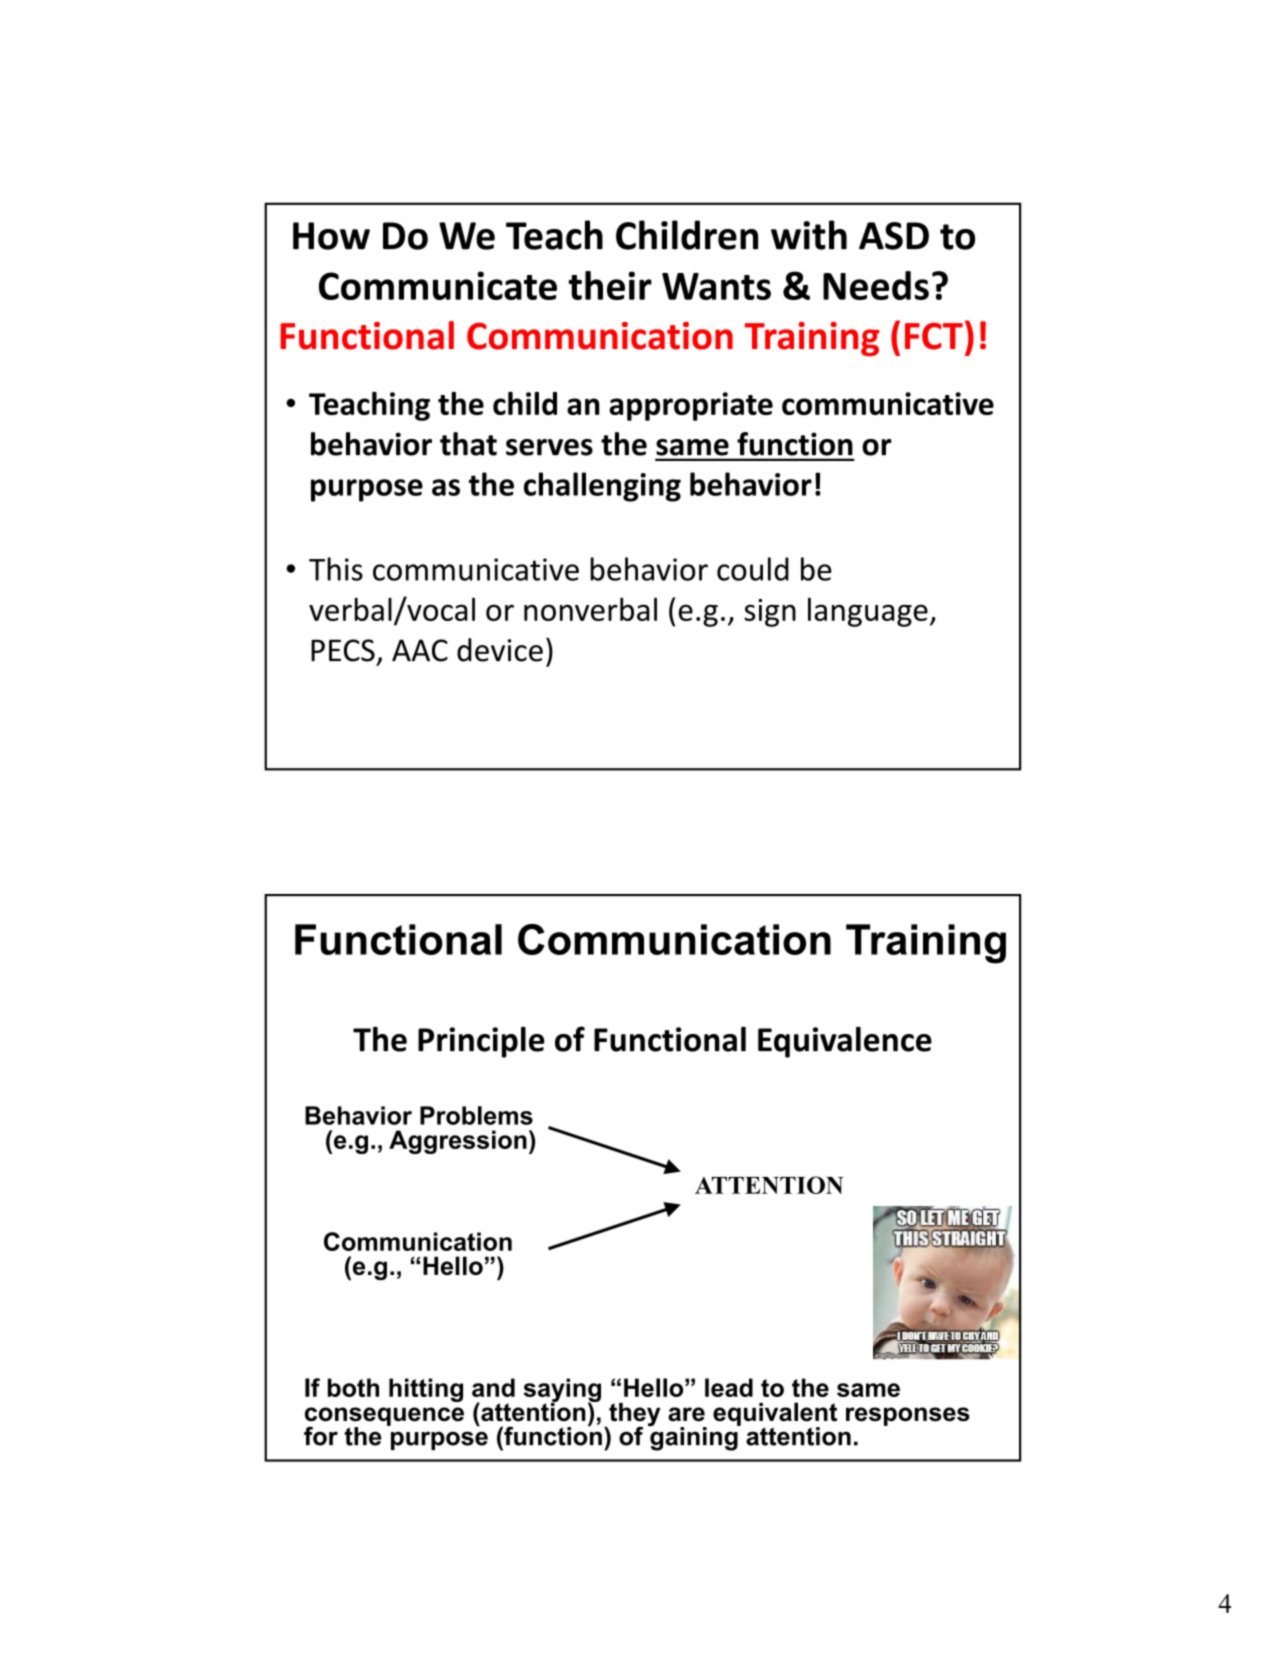 The image size is (1286, 1665). Describe the element at coordinates (876, 285) in the image. I see `Needs` at that location.
